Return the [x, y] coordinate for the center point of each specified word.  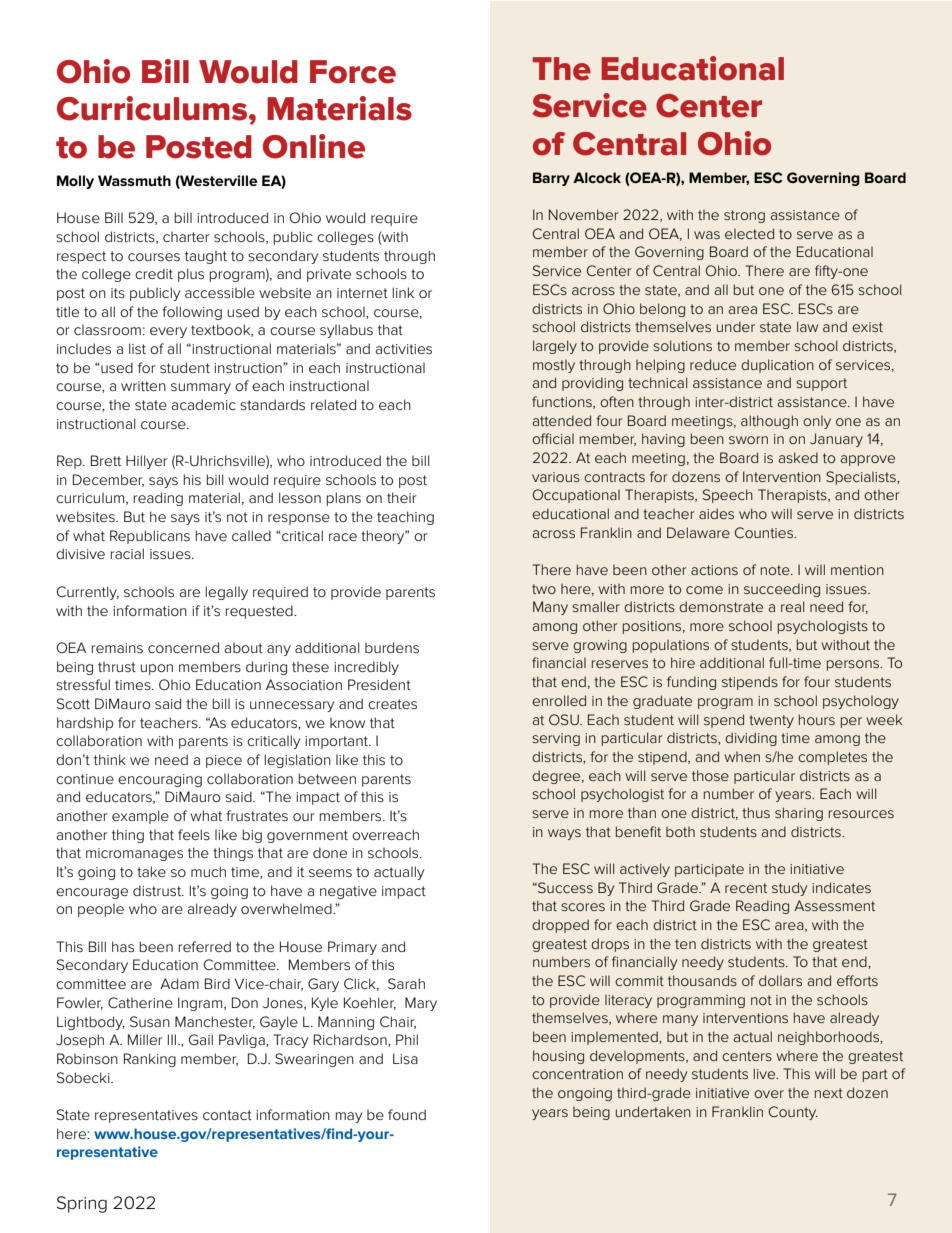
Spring [82, 1204]
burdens [392, 647]
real [792, 606]
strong [744, 216]
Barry [551, 179]
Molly [75, 182]
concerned [183, 647]
